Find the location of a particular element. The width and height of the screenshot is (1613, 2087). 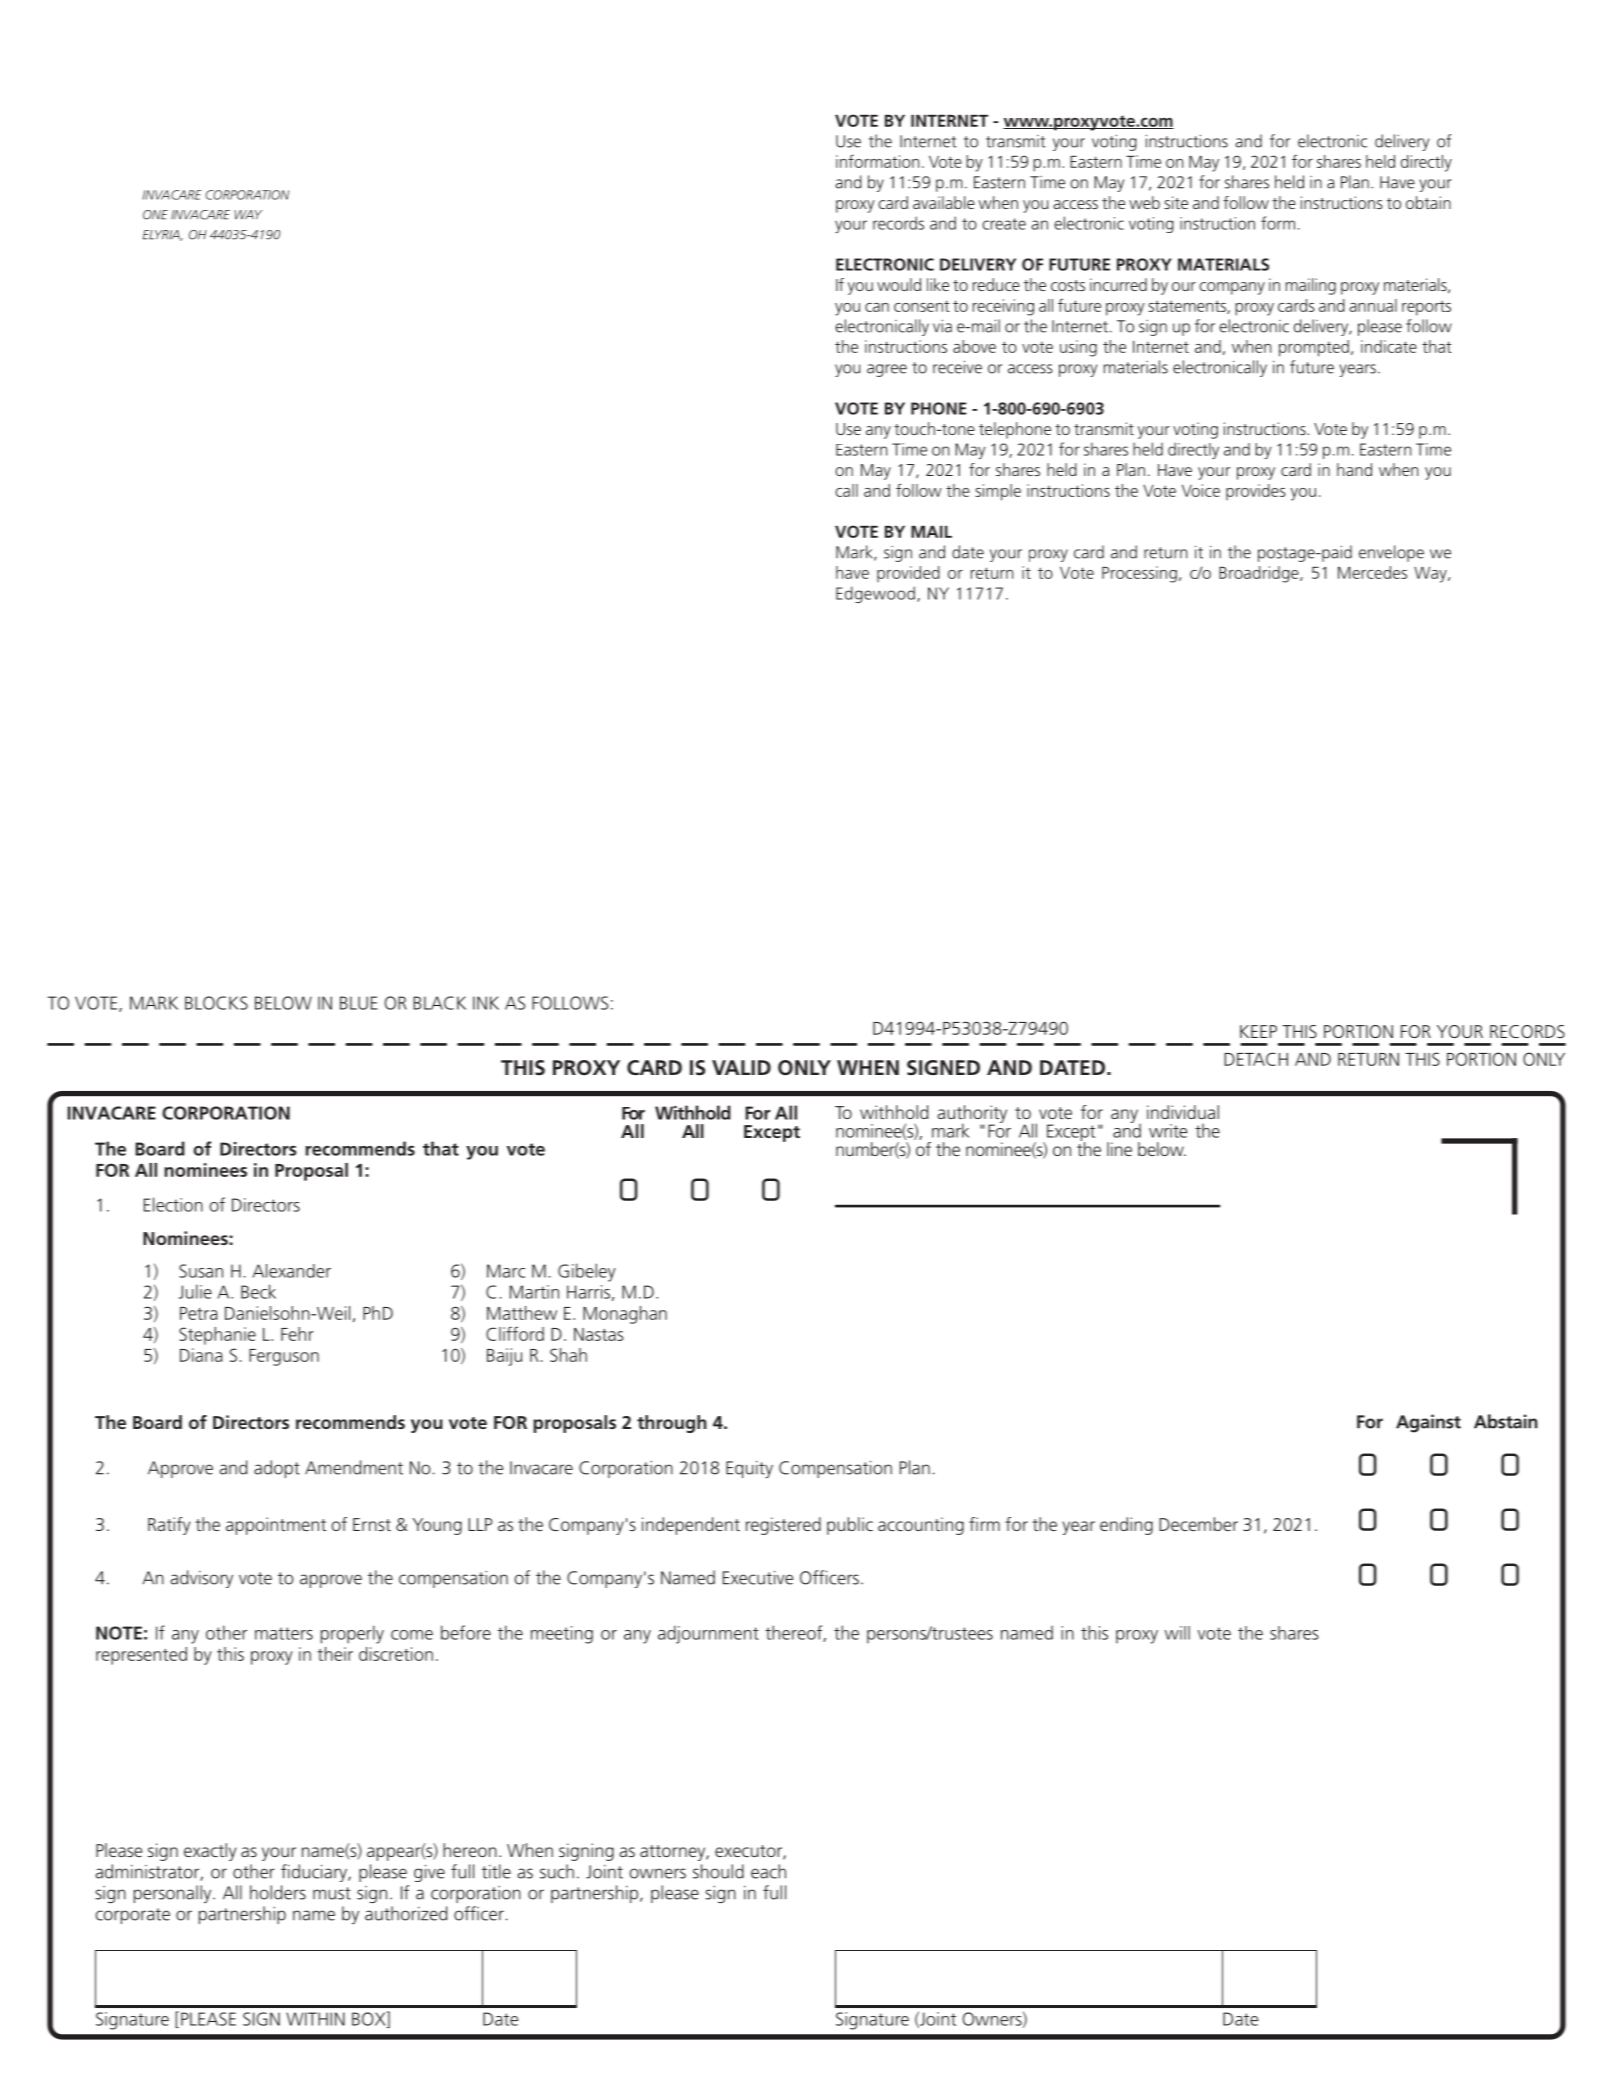

Equity is located at coordinates (749, 1469).
